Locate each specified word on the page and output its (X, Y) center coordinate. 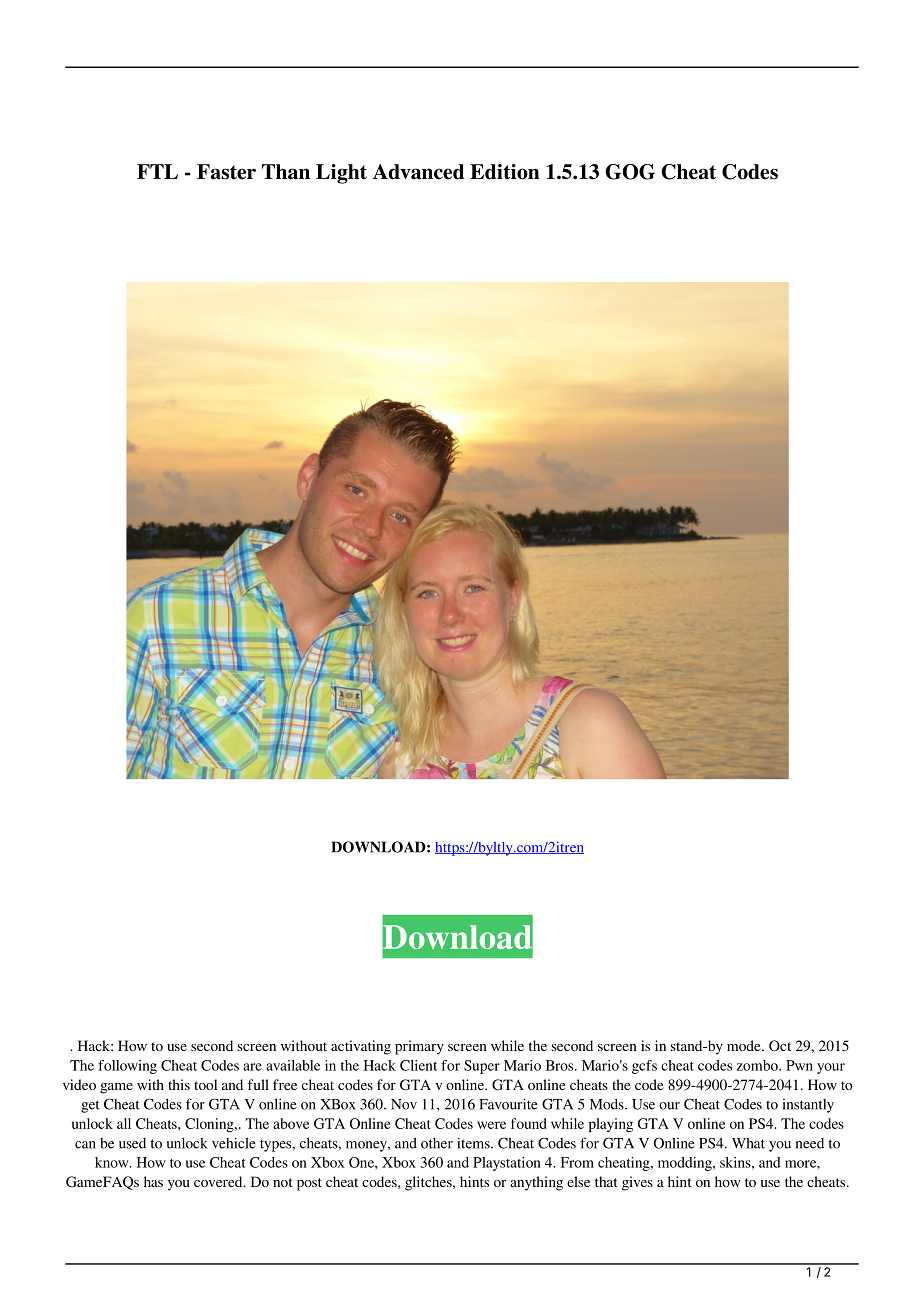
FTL (157, 171)
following (127, 1067)
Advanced (419, 172)
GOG (630, 172)
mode (745, 1045)
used (132, 1143)
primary (419, 1047)
